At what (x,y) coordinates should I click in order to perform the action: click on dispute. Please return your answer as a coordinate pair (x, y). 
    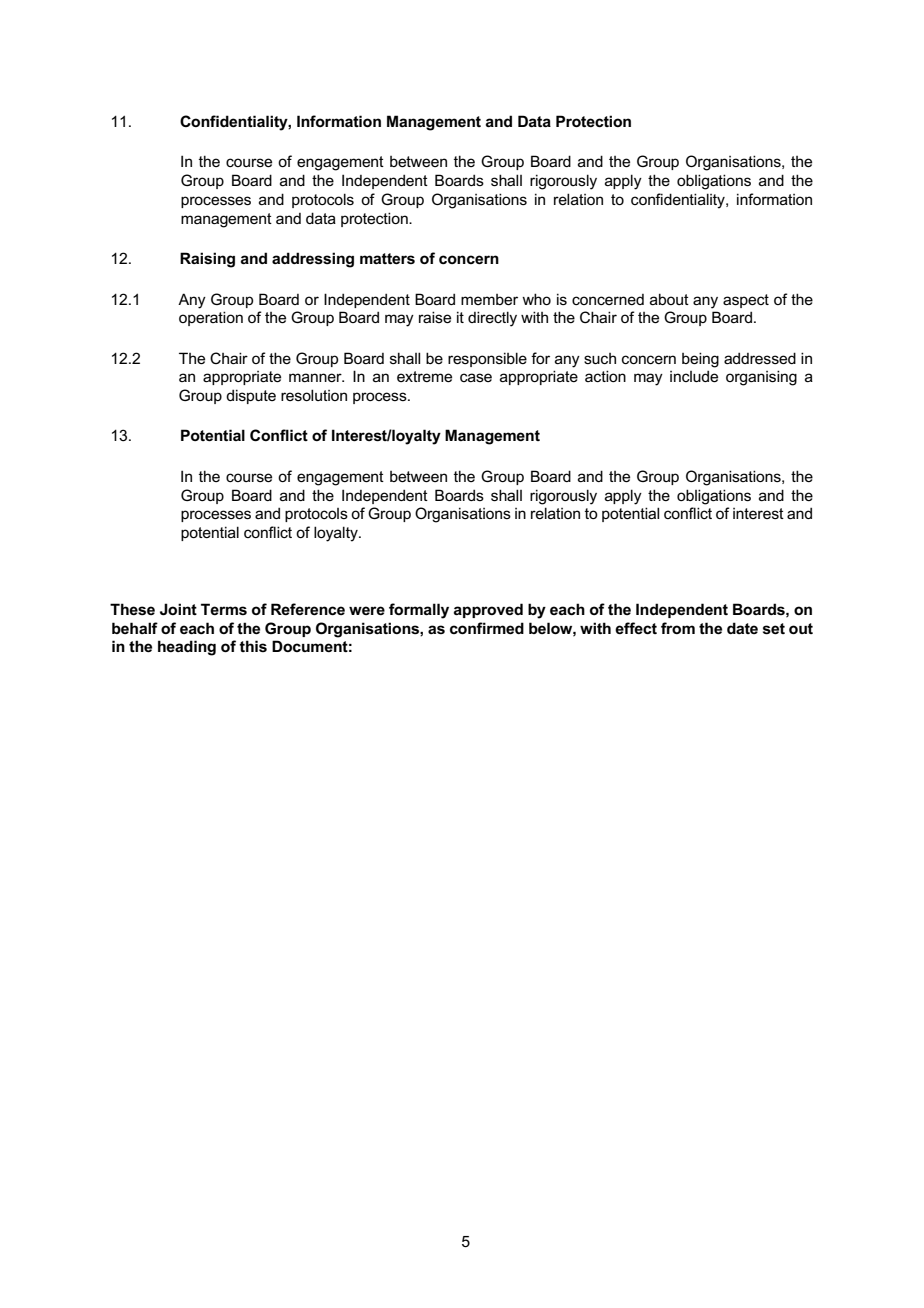
    Looking at the image, I should click on (251, 396).
